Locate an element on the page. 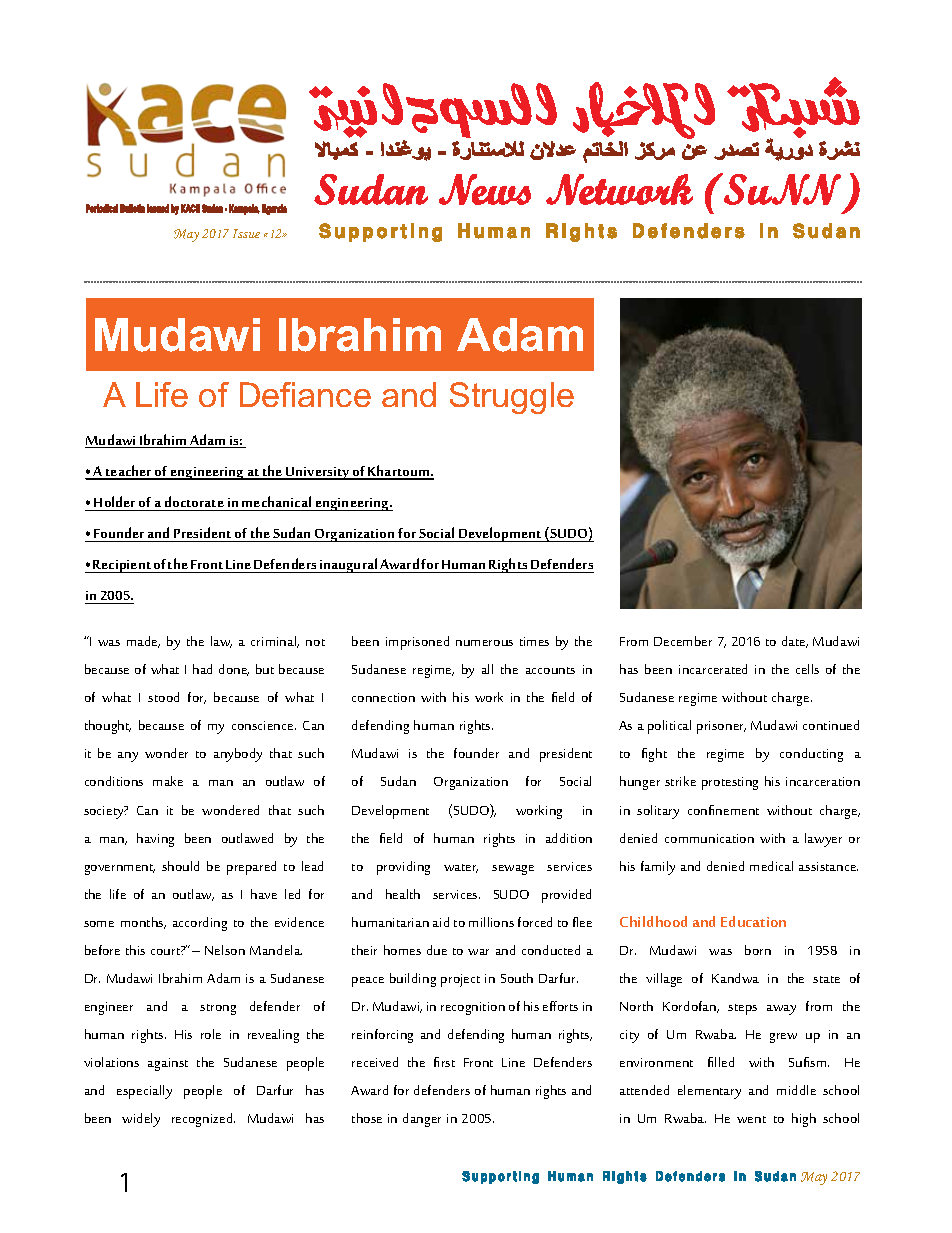 The image size is (952, 1233). especially is located at coordinates (144, 1092).
